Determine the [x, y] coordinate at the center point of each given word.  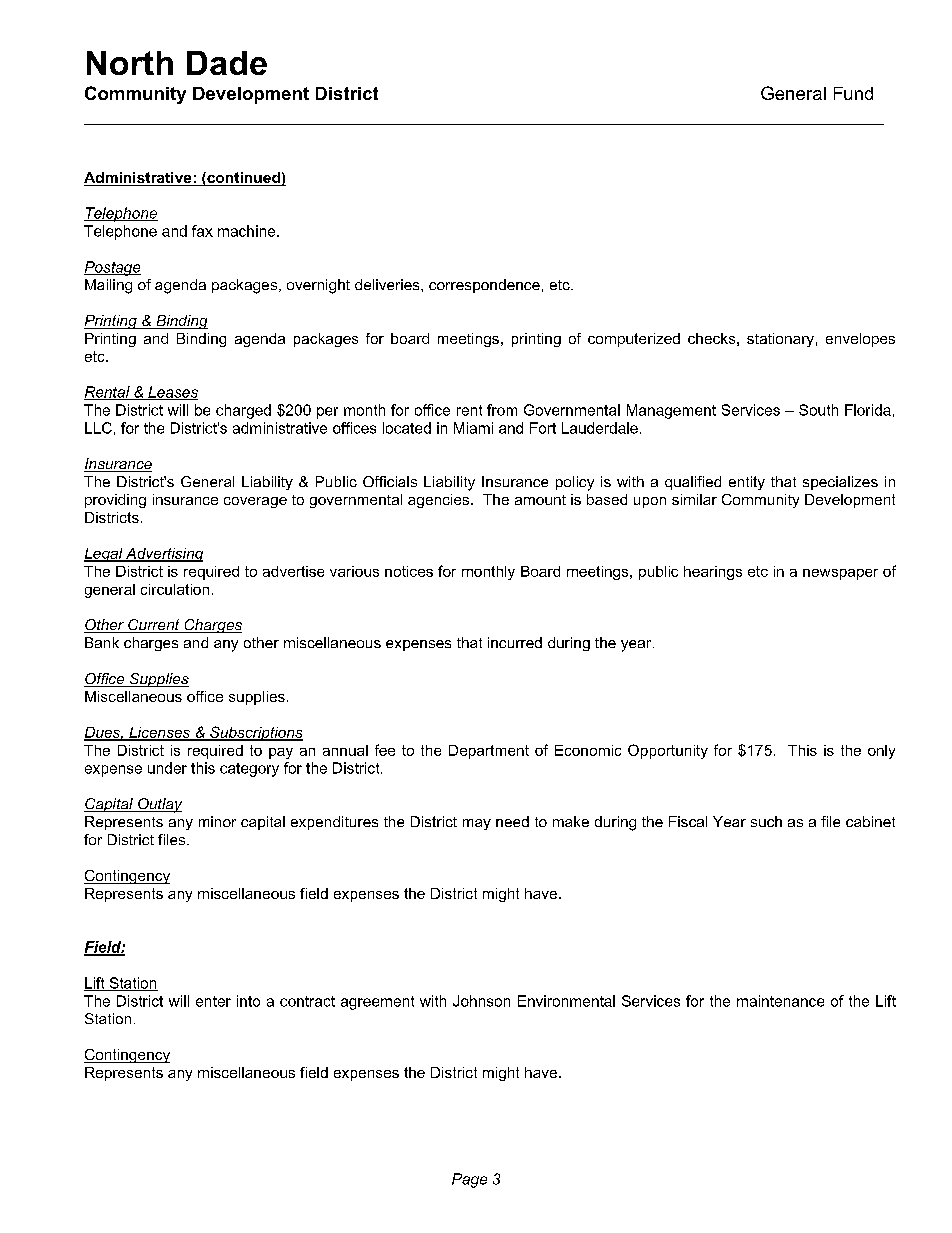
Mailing [108, 286]
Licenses [160, 733]
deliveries [388, 284]
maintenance [780, 1001]
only [881, 752]
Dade [227, 63]
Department [489, 752]
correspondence [484, 286]
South [818, 410]
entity [747, 483]
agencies [440, 501]
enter [213, 1001]
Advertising [163, 555]
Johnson [481, 1001]
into [248, 1001]
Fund [853, 93]
